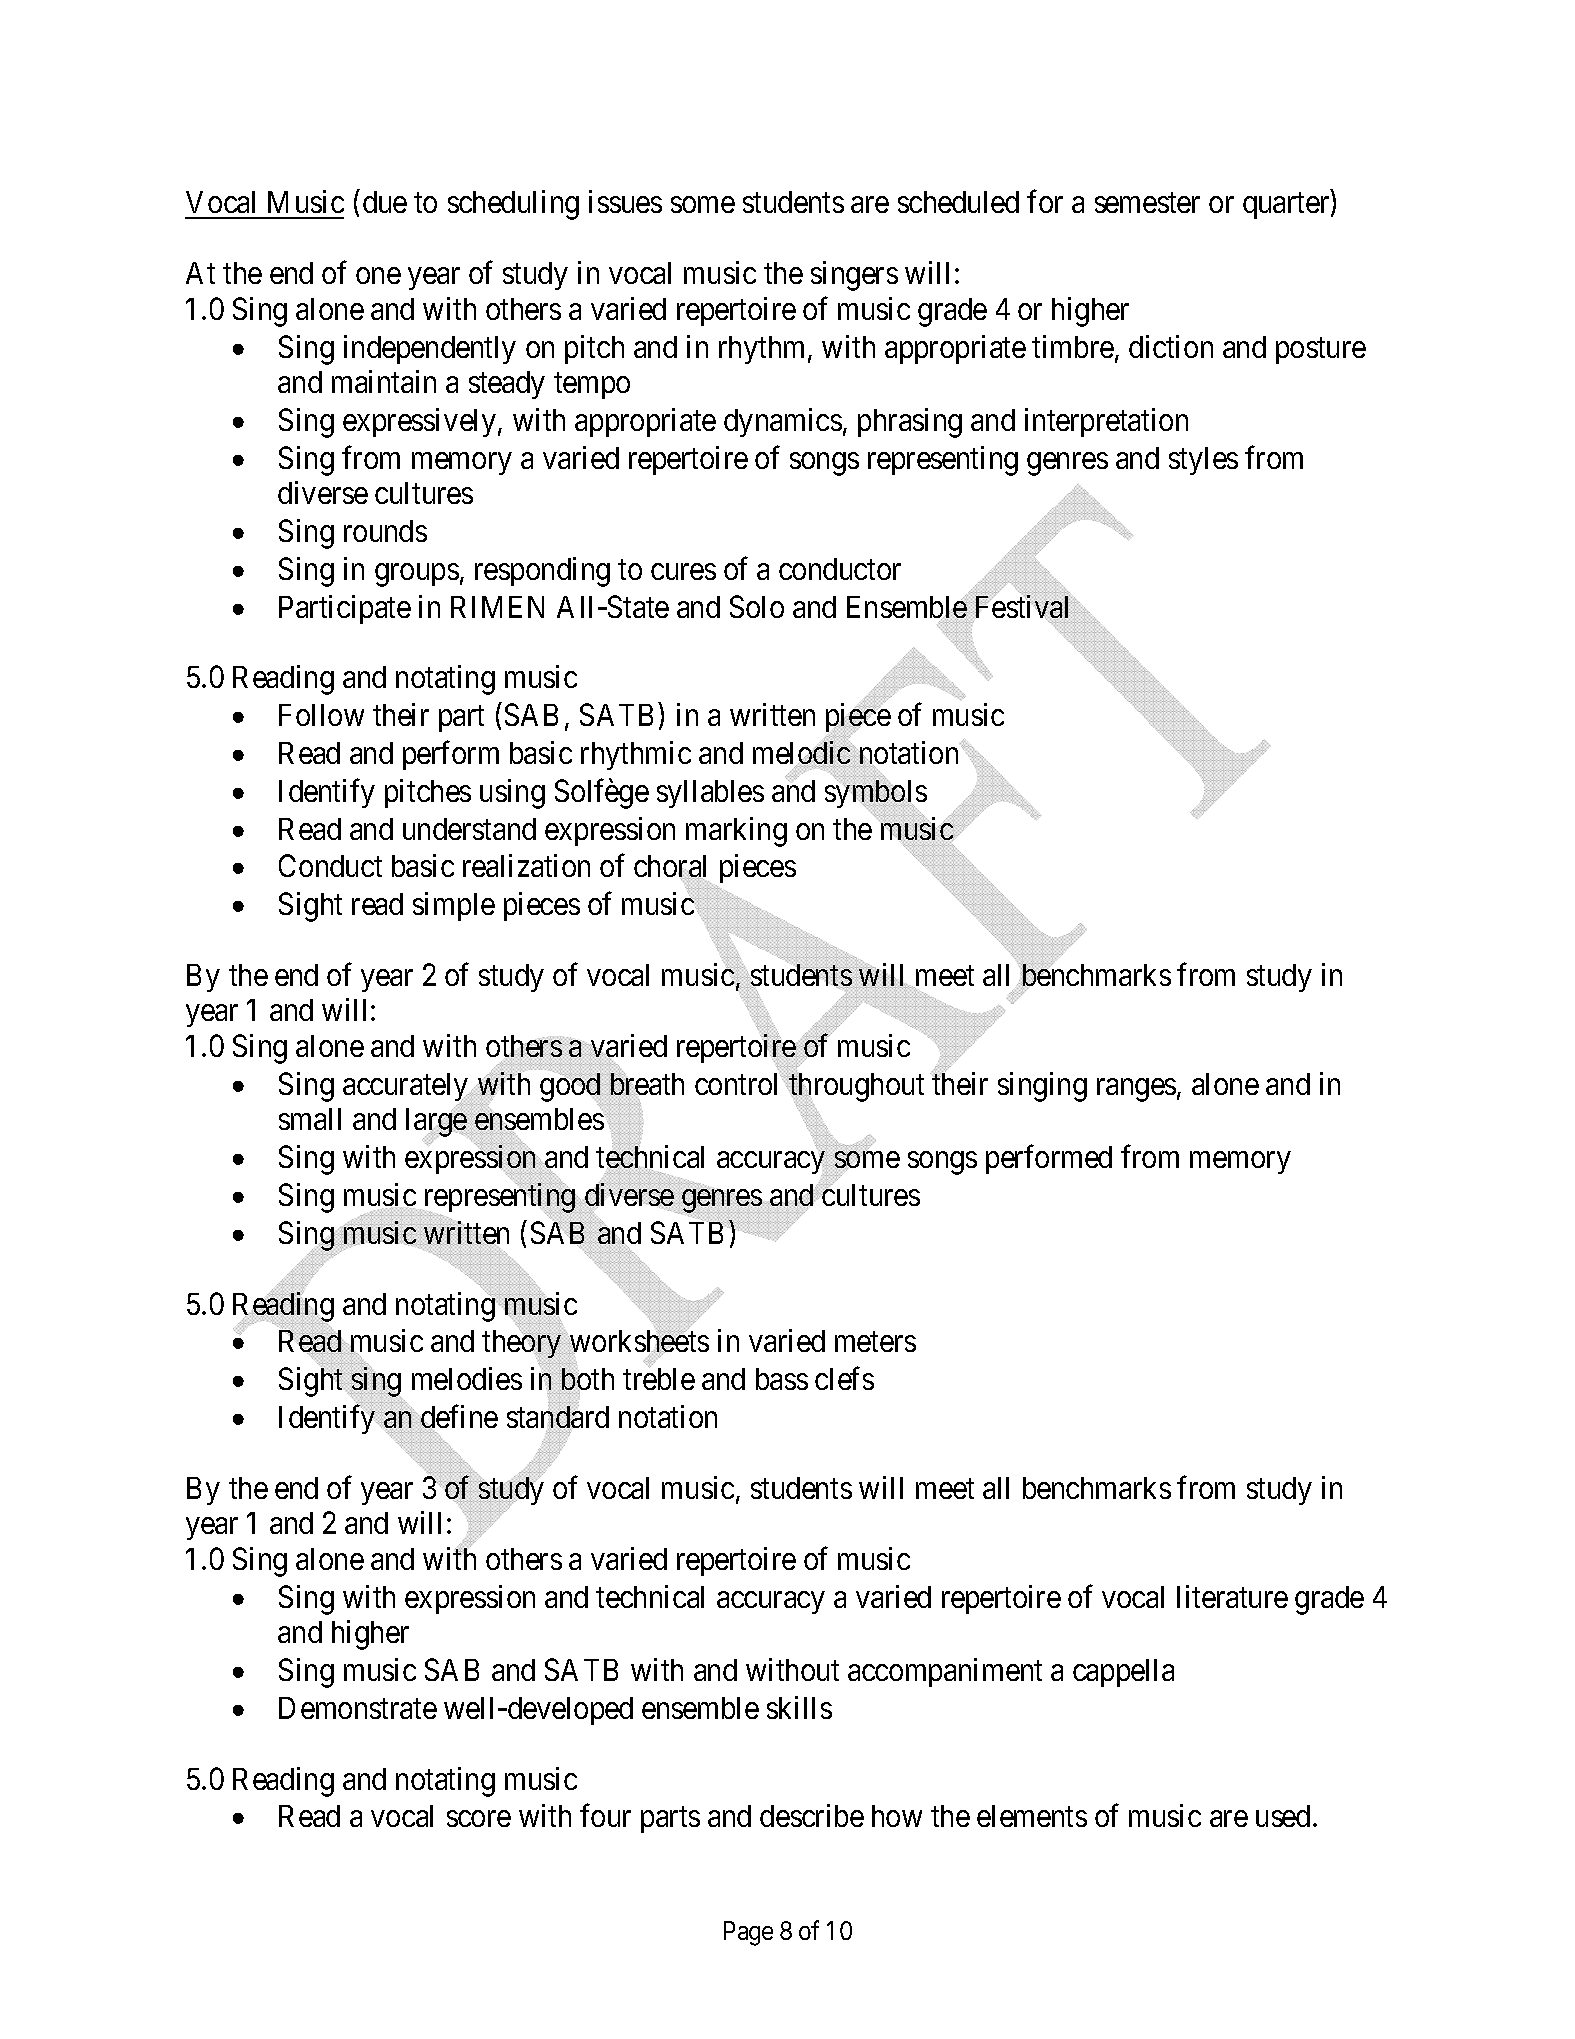 The width and height of the document is (1575, 2039). What do you see at coordinates (1147, 203) in the document?
I see `semester` at bounding box center [1147, 203].
